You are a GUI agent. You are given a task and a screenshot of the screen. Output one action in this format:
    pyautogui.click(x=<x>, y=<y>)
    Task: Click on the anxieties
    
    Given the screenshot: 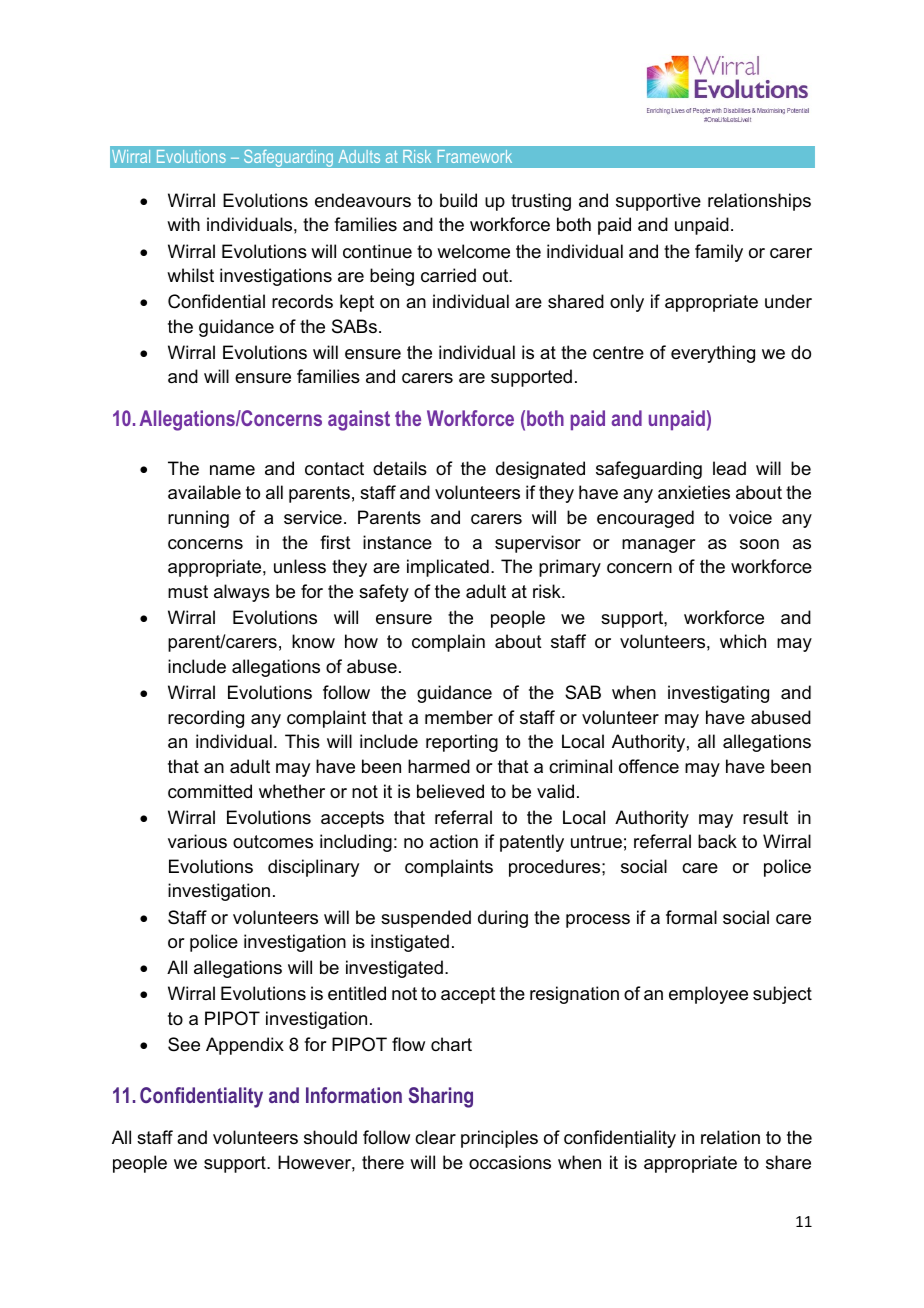 What is the action you would take?
    pyautogui.click(x=694, y=492)
